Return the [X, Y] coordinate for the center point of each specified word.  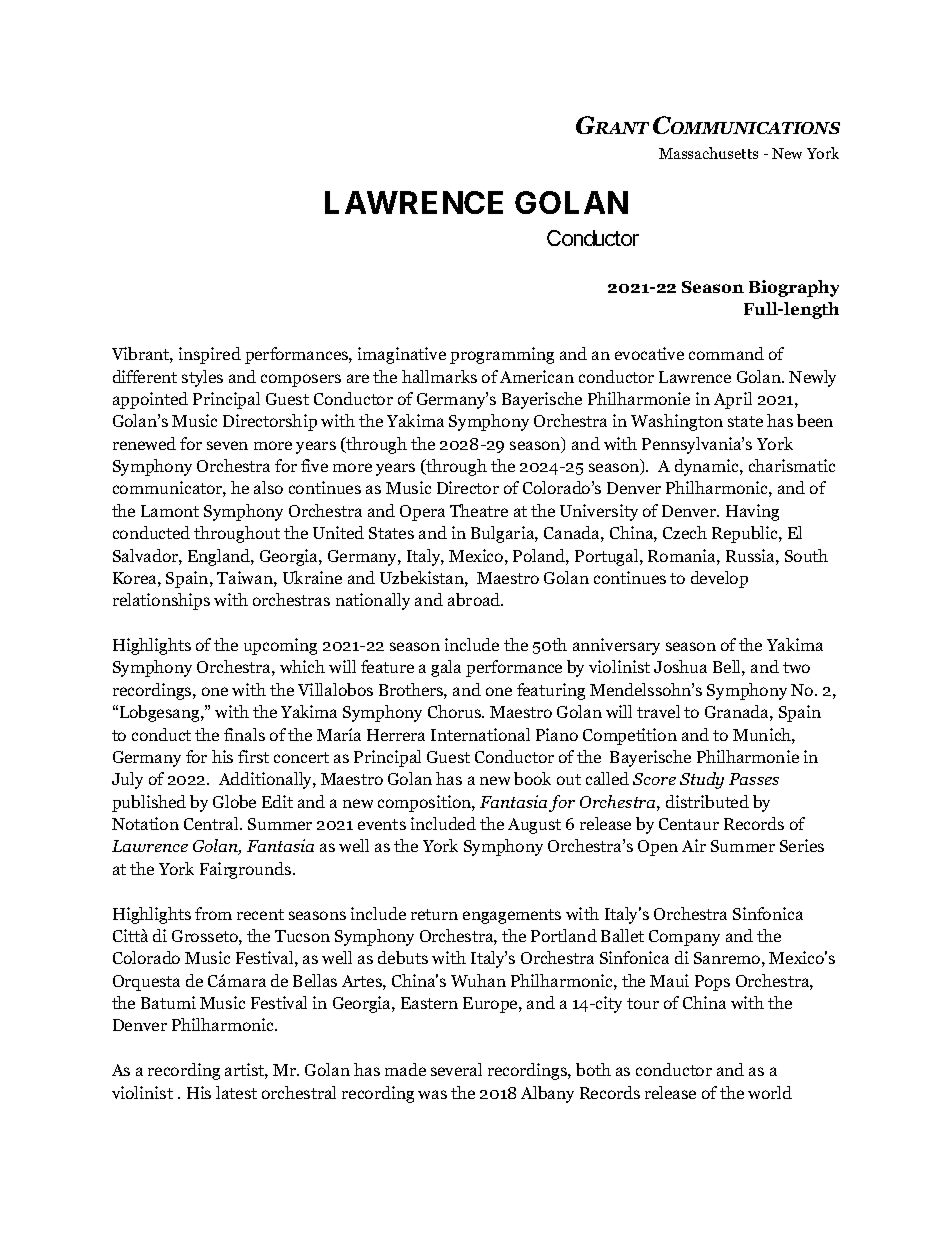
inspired [210, 355]
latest [236, 1092]
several [456, 1069]
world [770, 1092]
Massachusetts [708, 153]
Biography [794, 288]
